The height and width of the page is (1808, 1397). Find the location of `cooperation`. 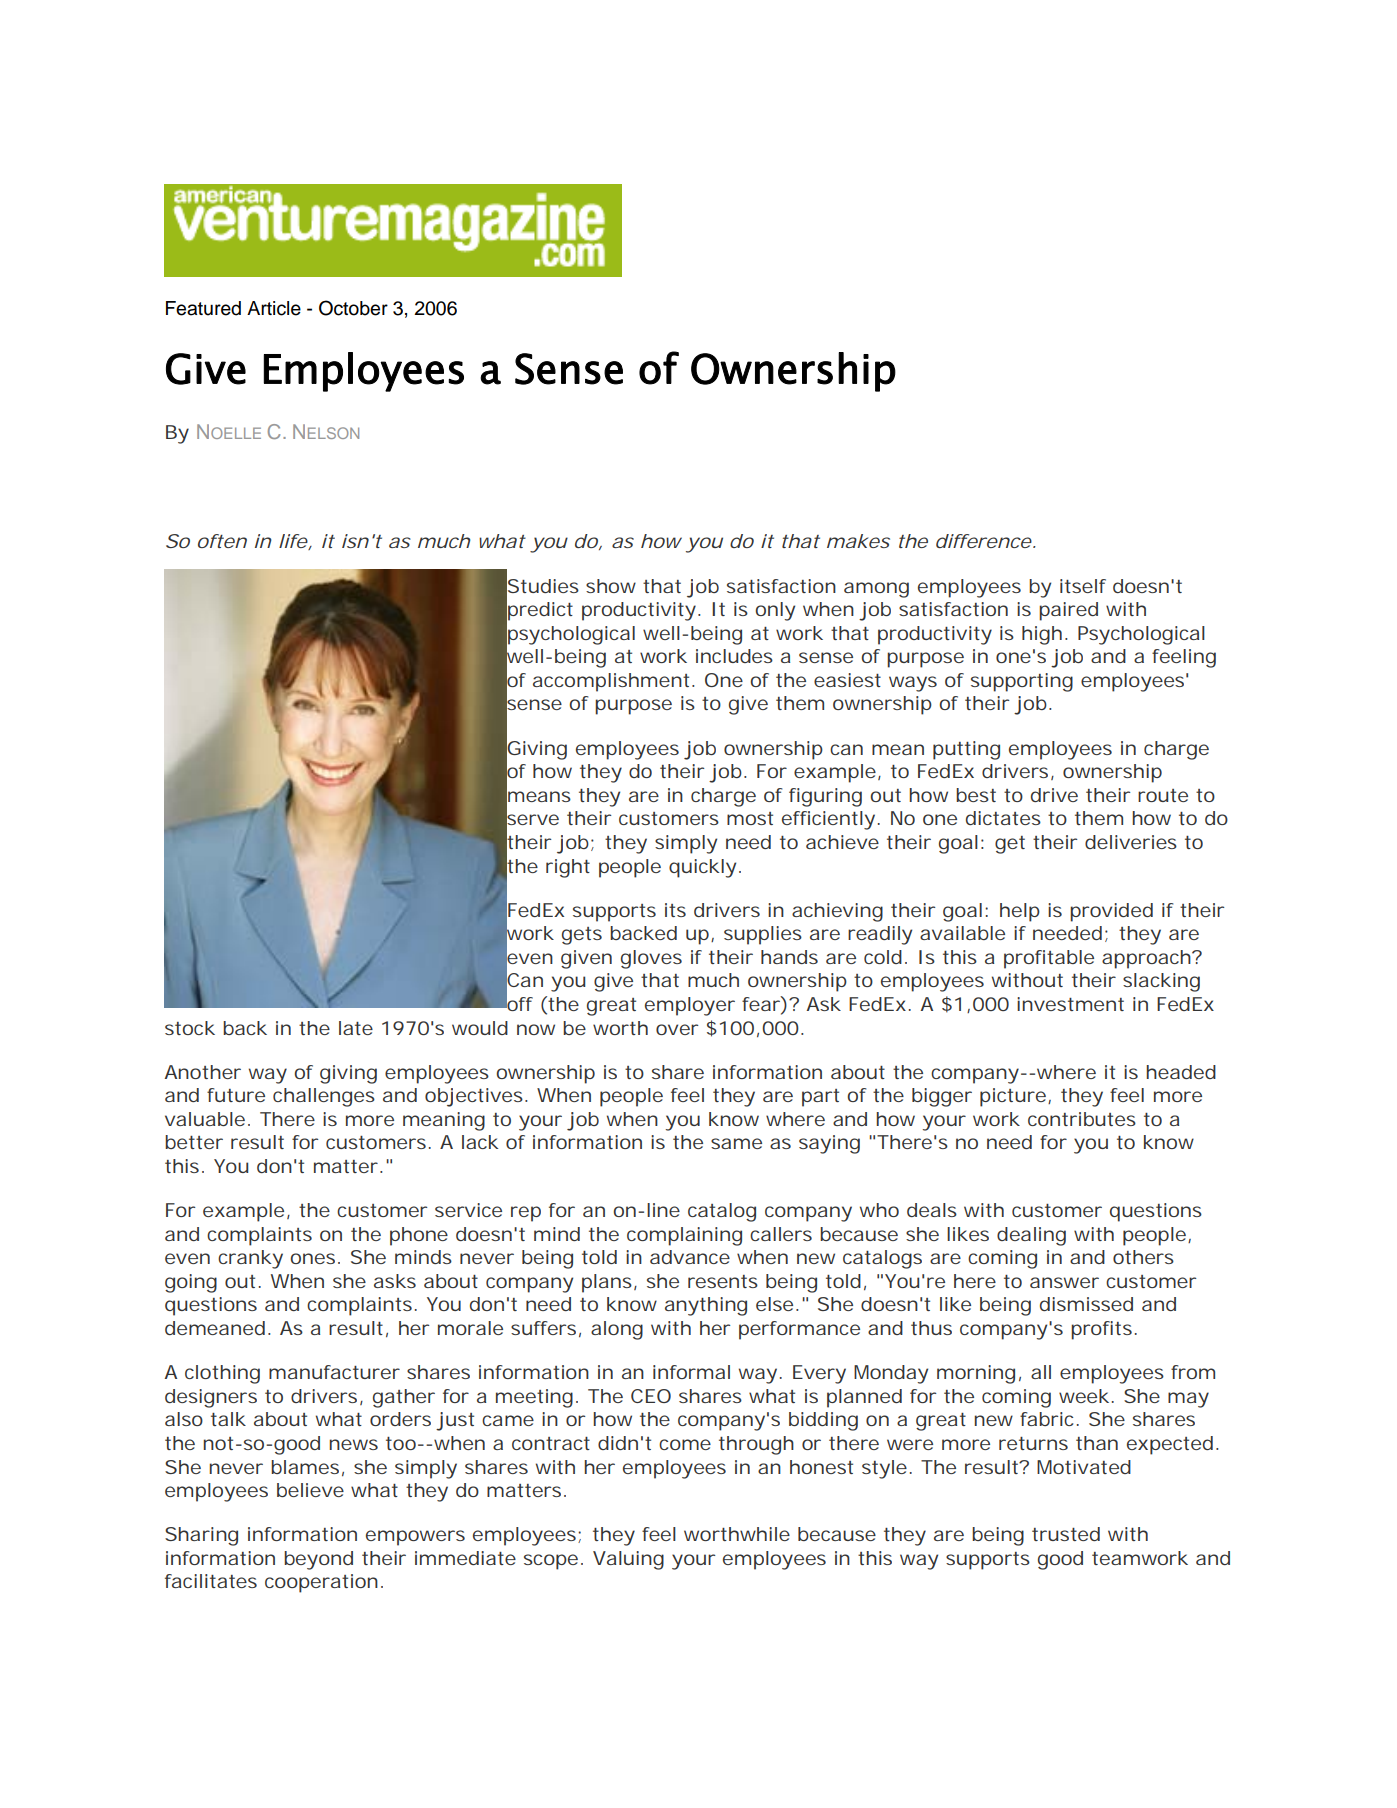

cooperation is located at coordinates (324, 1583).
